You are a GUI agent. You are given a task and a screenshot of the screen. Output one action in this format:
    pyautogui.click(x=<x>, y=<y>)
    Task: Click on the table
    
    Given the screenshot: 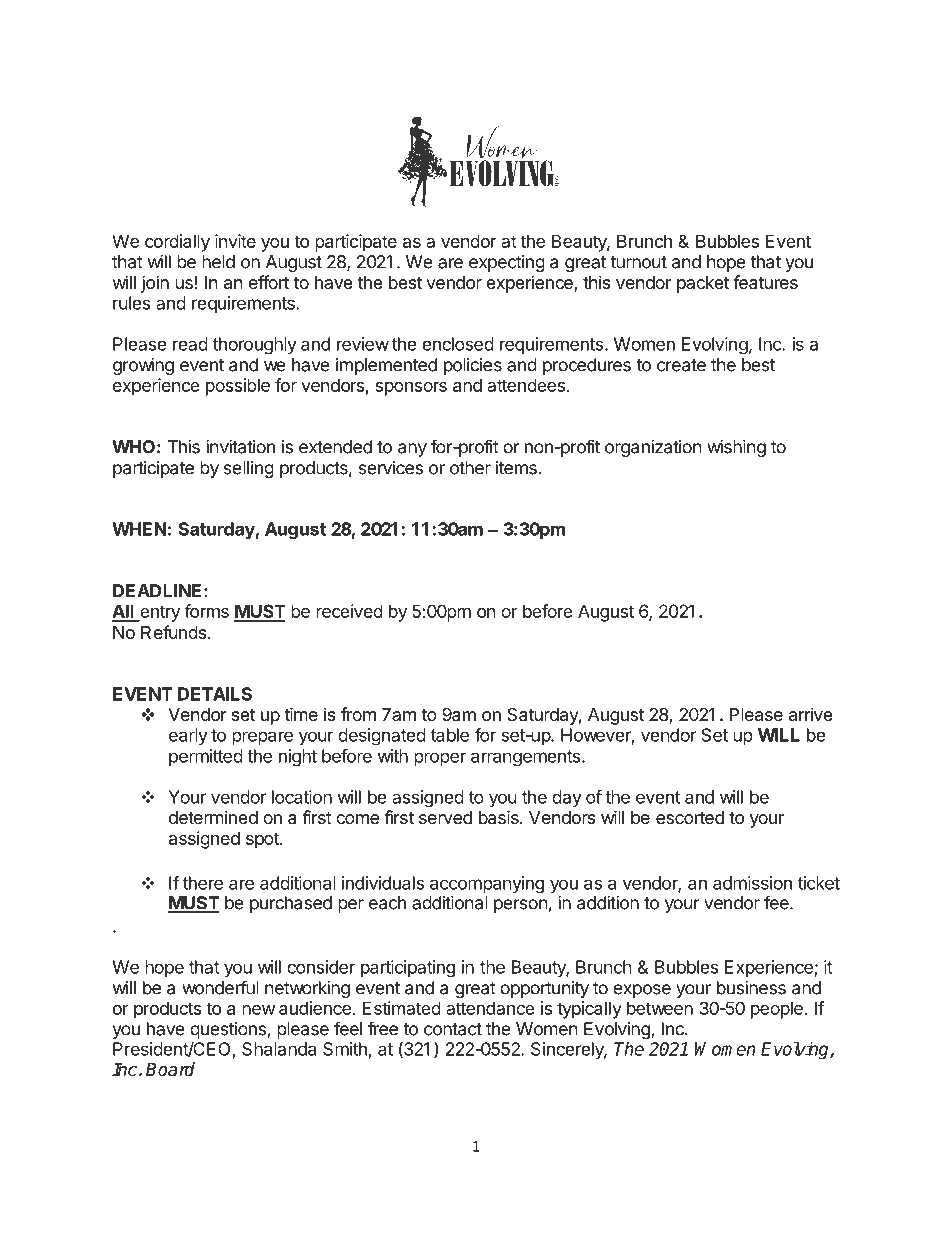 What is the action you would take?
    pyautogui.click(x=450, y=735)
